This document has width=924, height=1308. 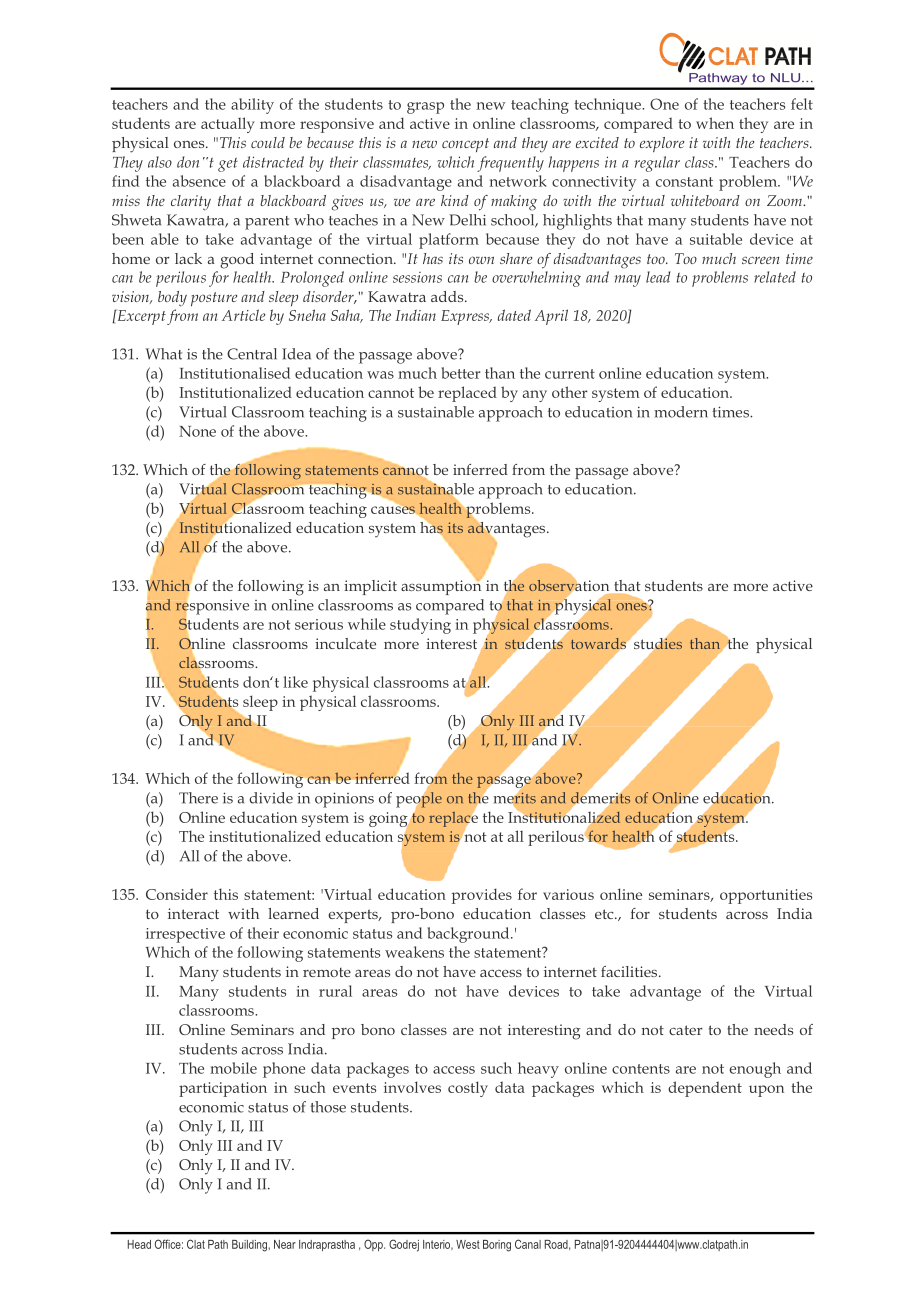 I want to click on modern, so click(x=681, y=412).
